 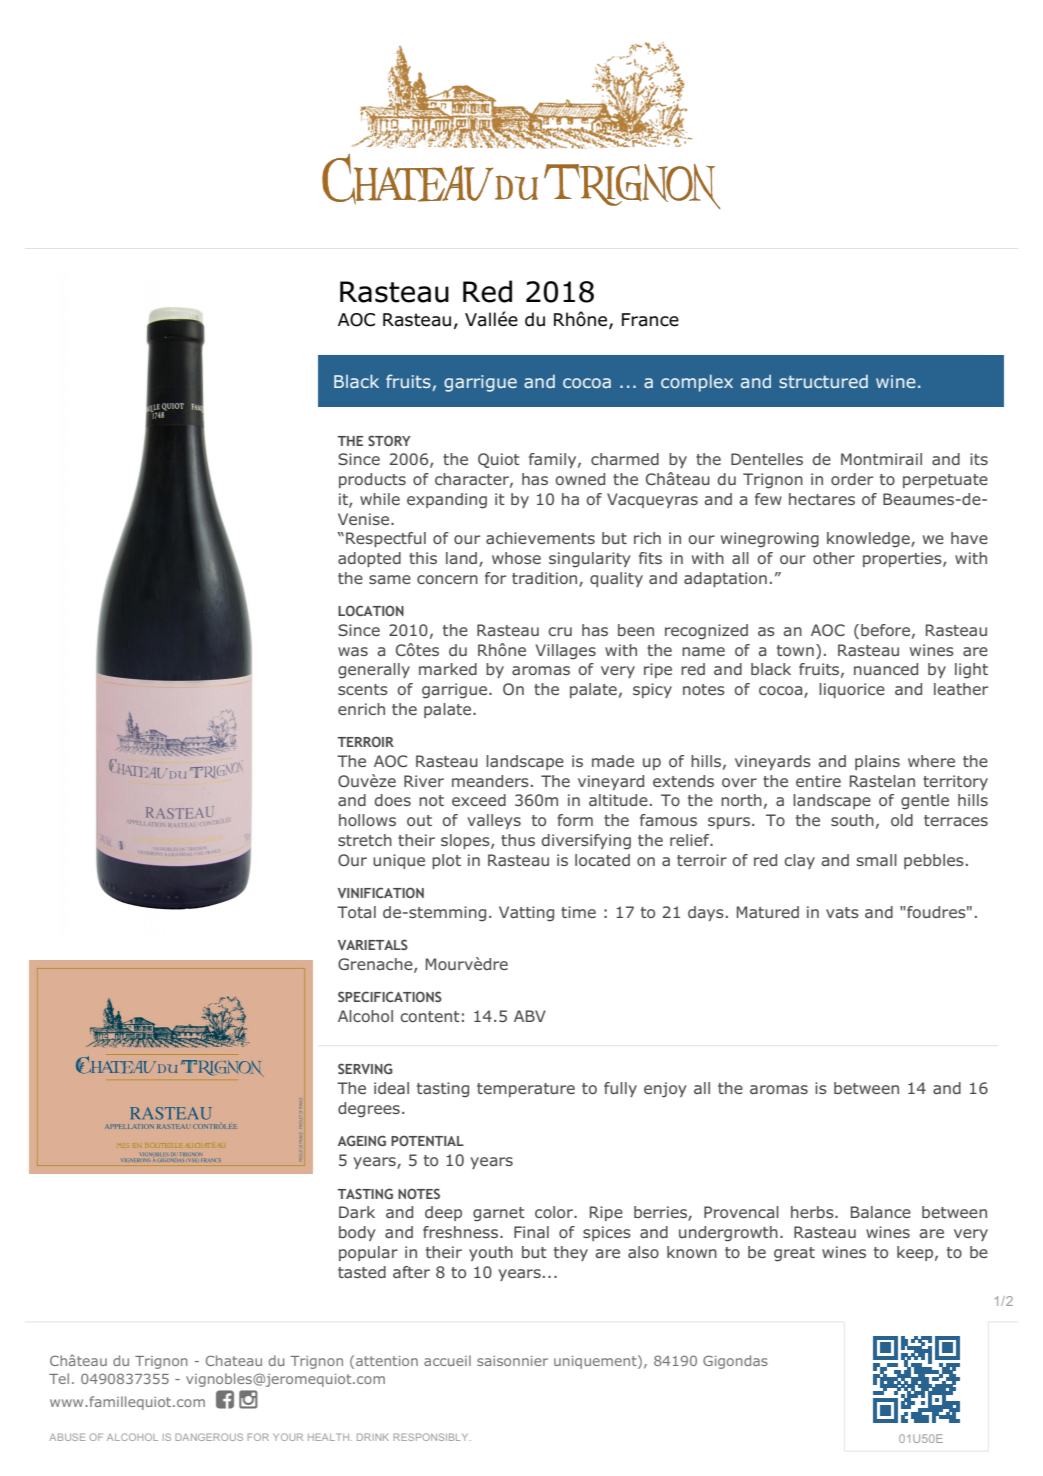 What do you see at coordinates (363, 689) in the image?
I see `scents` at bounding box center [363, 689].
